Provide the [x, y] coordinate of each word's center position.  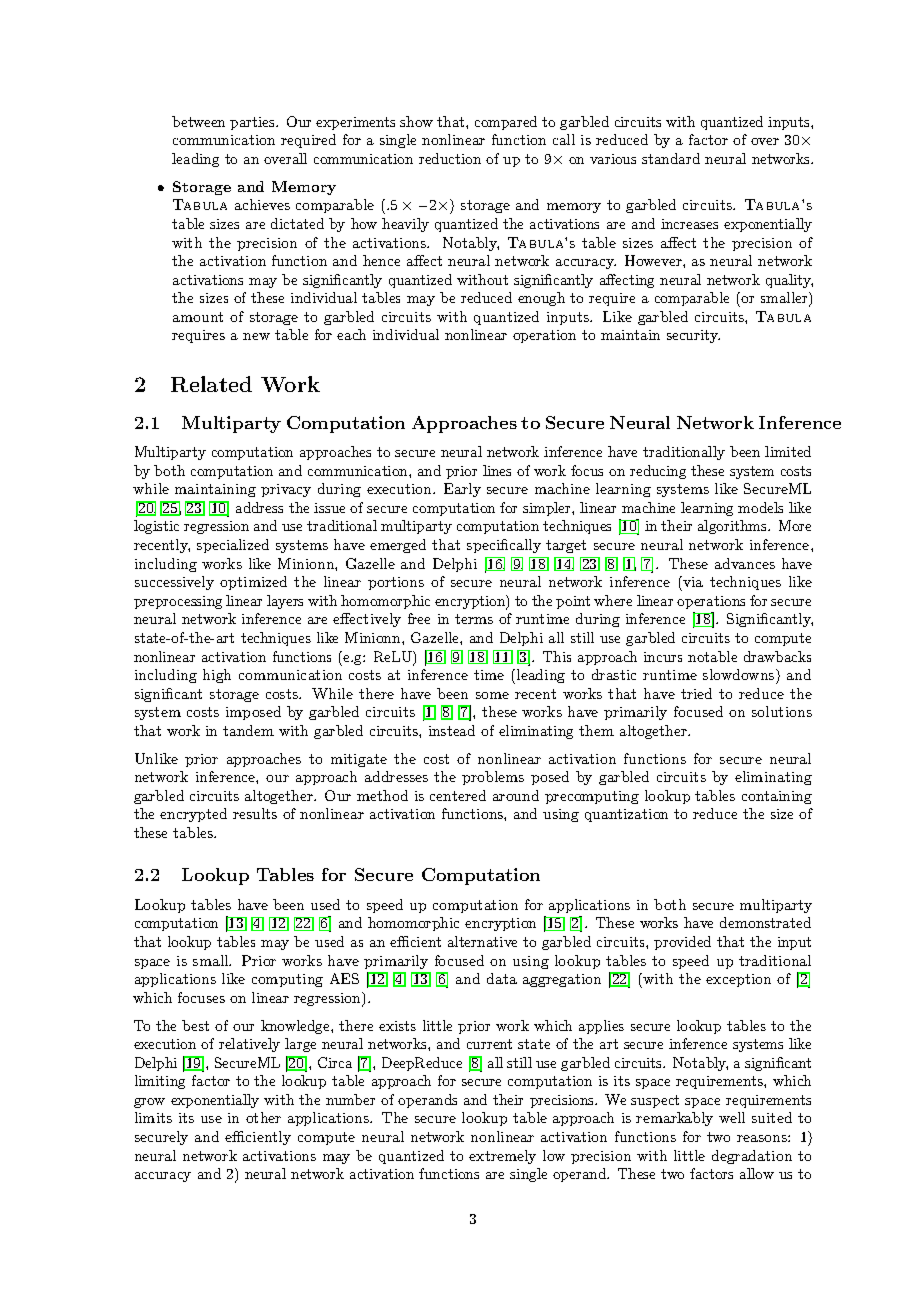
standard [671, 158]
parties [253, 123]
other [263, 1117]
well [732, 1117]
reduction [450, 158]
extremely [502, 1157]
